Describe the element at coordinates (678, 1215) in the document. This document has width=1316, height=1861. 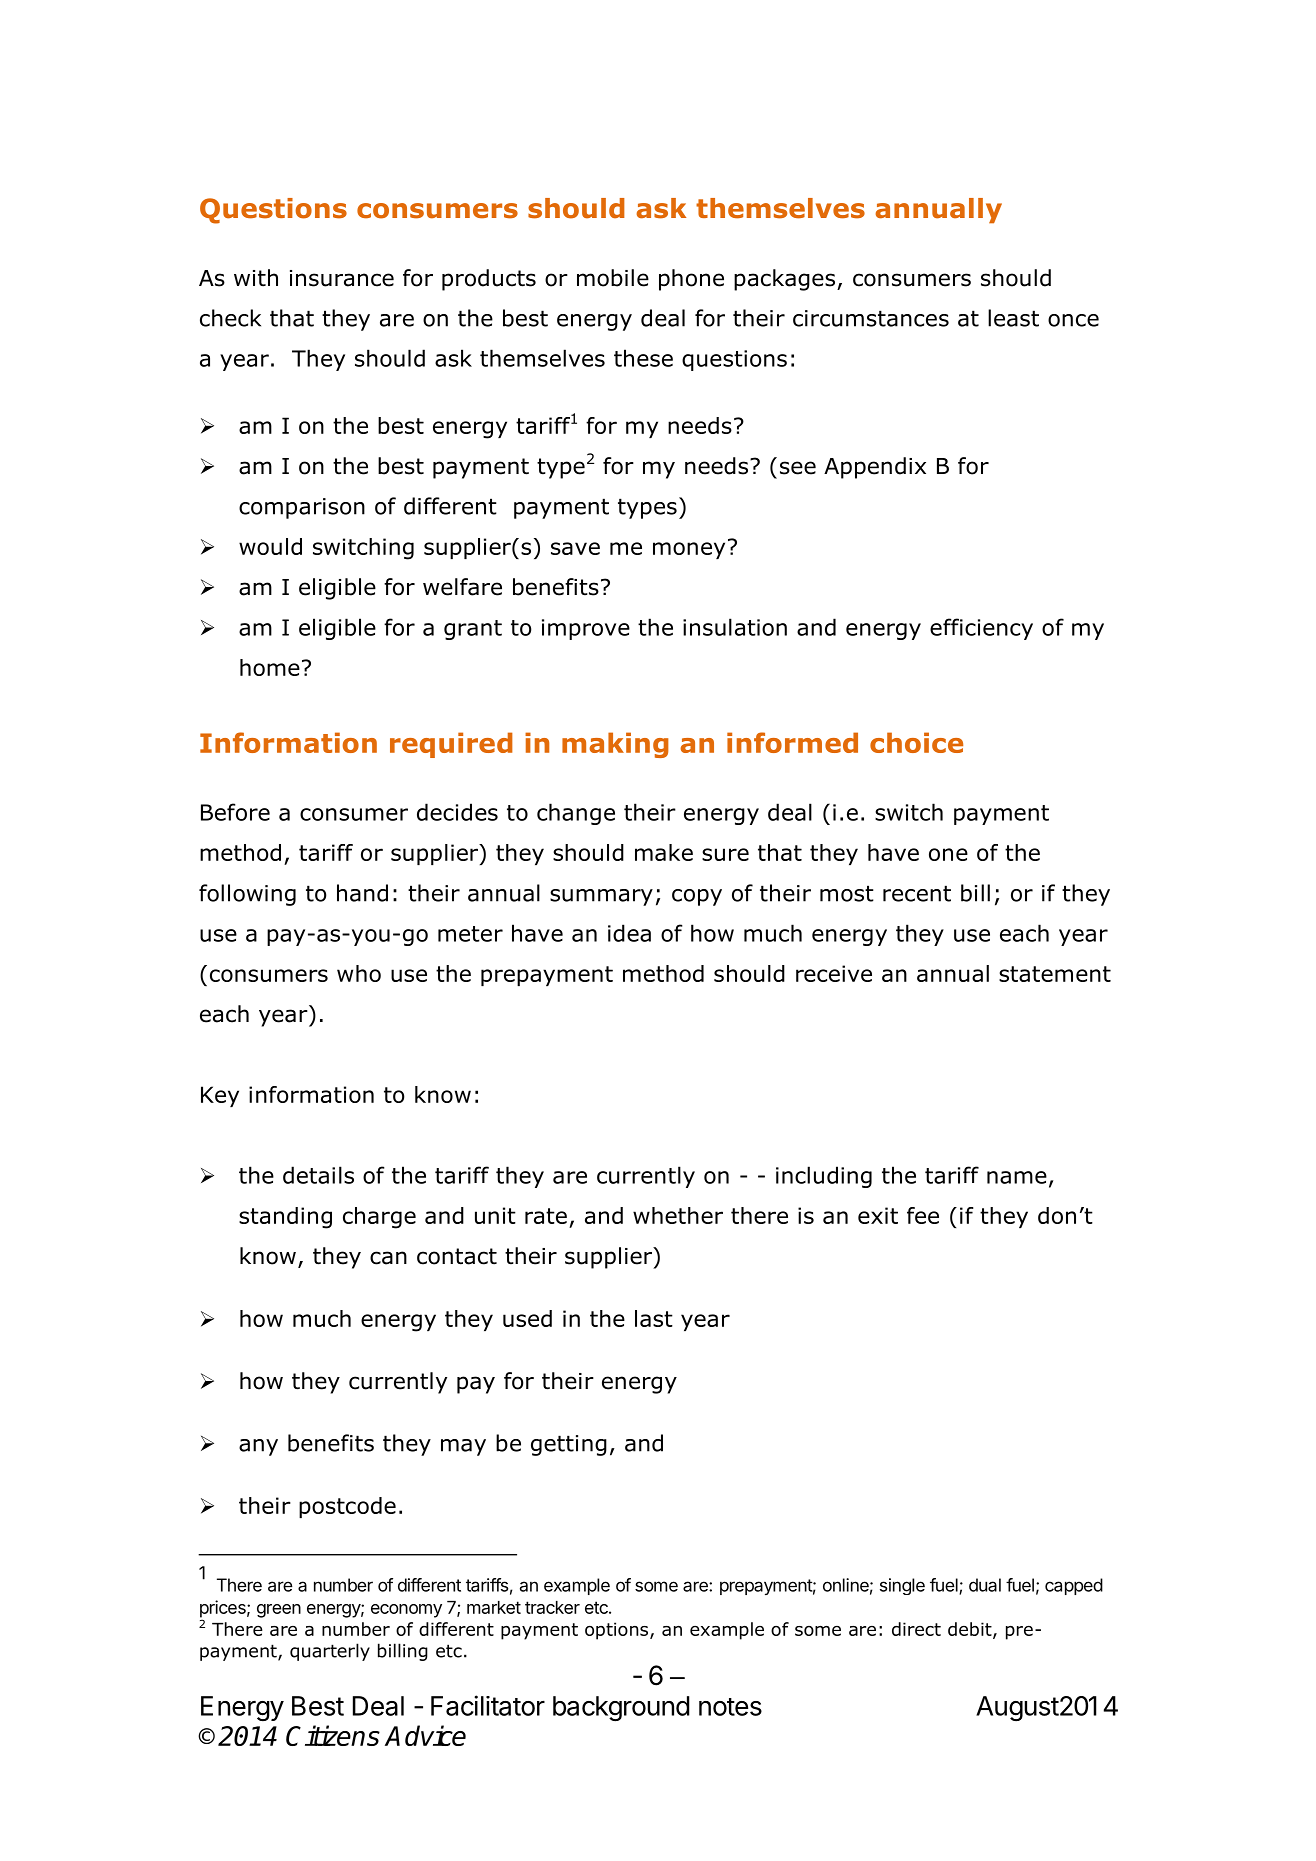
I see `whether` at that location.
